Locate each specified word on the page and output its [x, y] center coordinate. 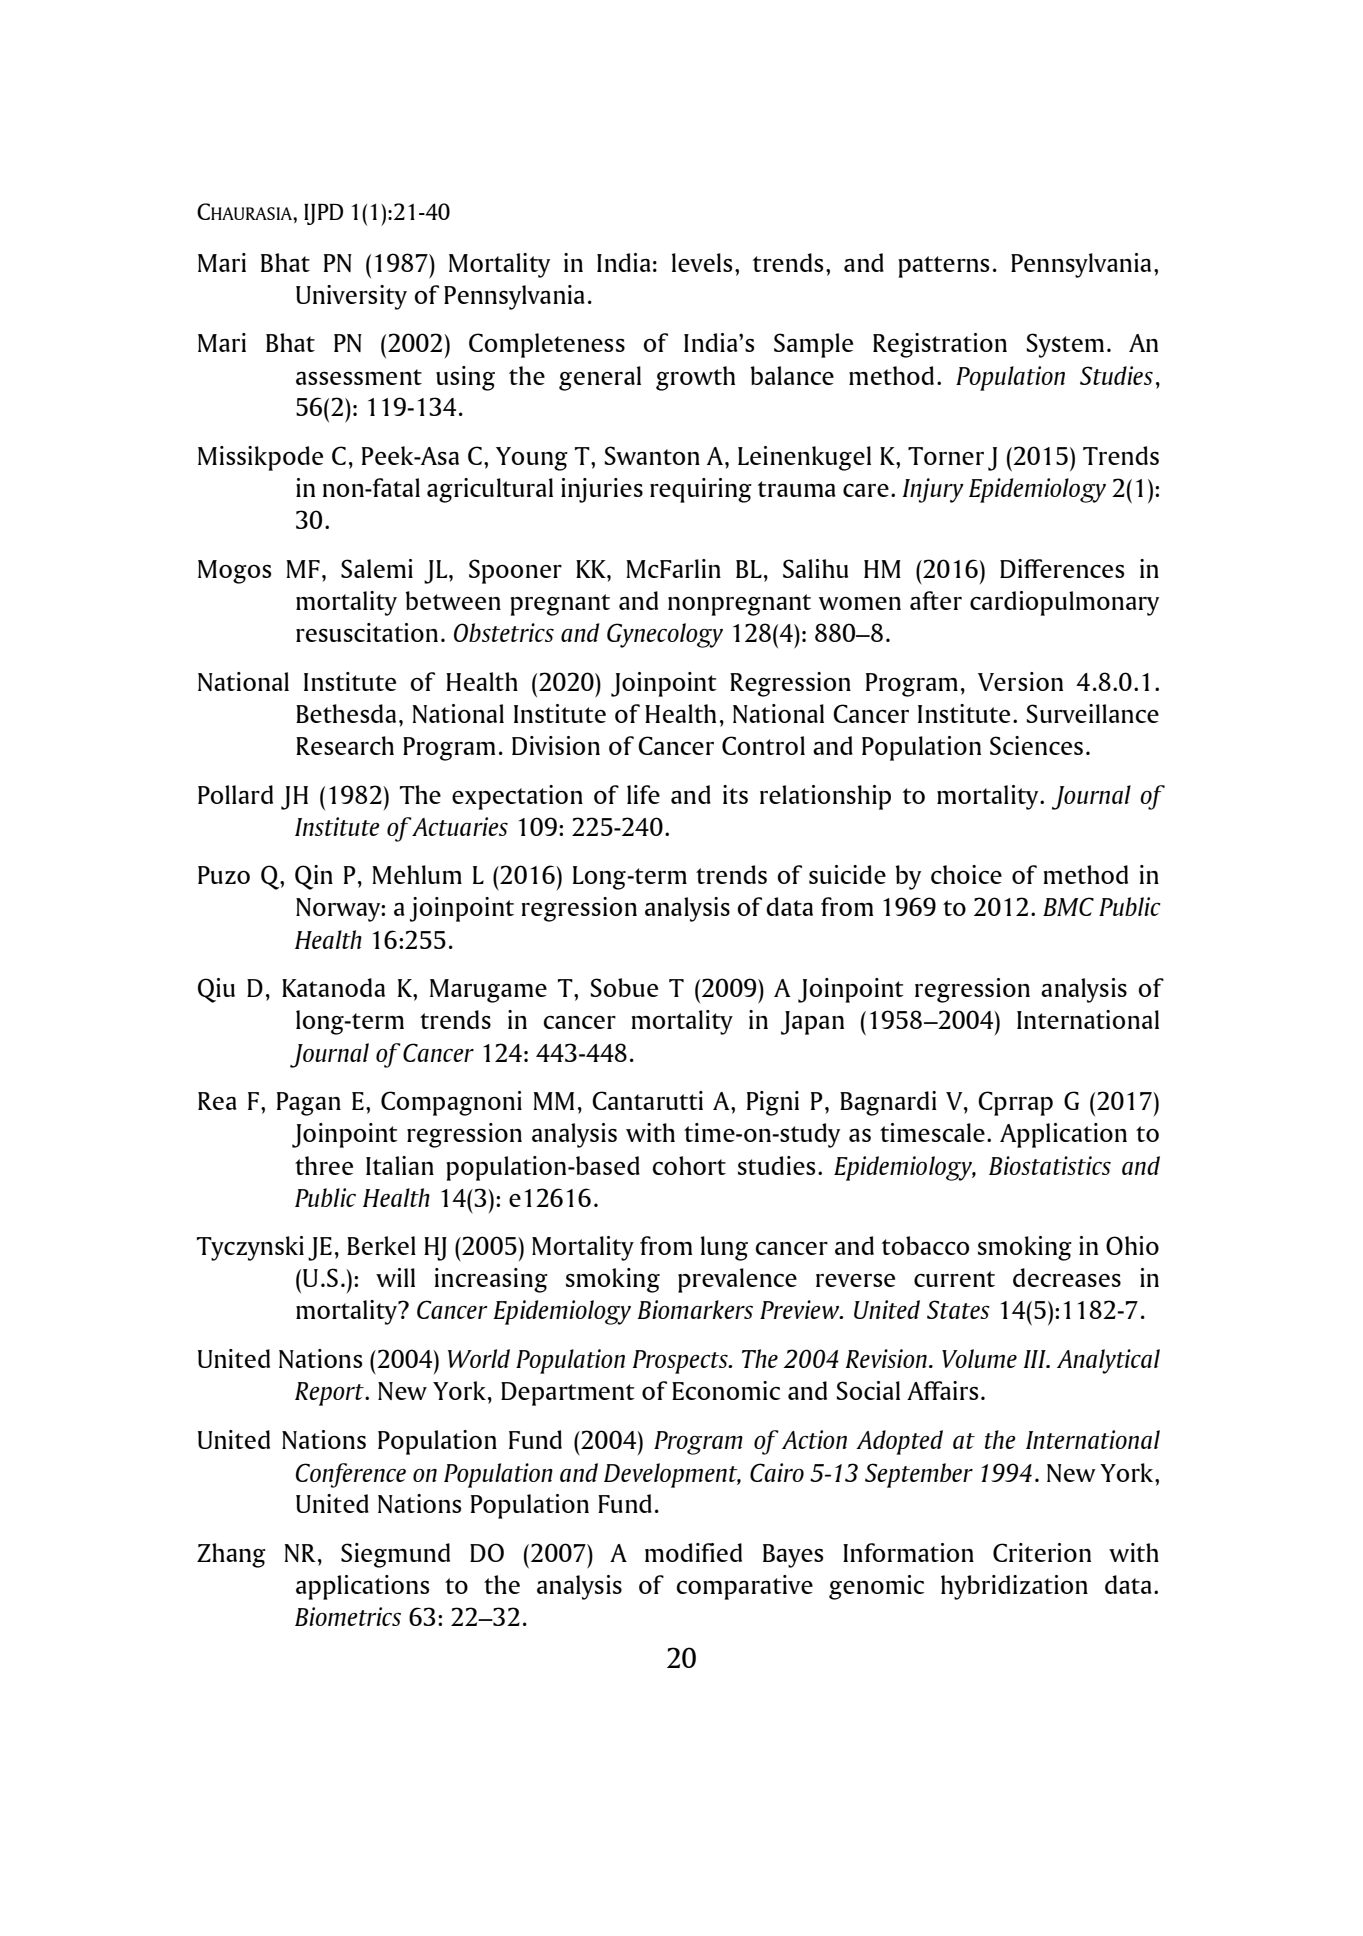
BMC [1068, 906]
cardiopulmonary [1064, 603]
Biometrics [348, 1616]
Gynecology [665, 635]
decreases [1067, 1277]
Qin [314, 877]
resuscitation [367, 632]
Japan [812, 1023]
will [395, 1277]
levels [702, 262]
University [351, 297]
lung [724, 1248]
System [1065, 345]
